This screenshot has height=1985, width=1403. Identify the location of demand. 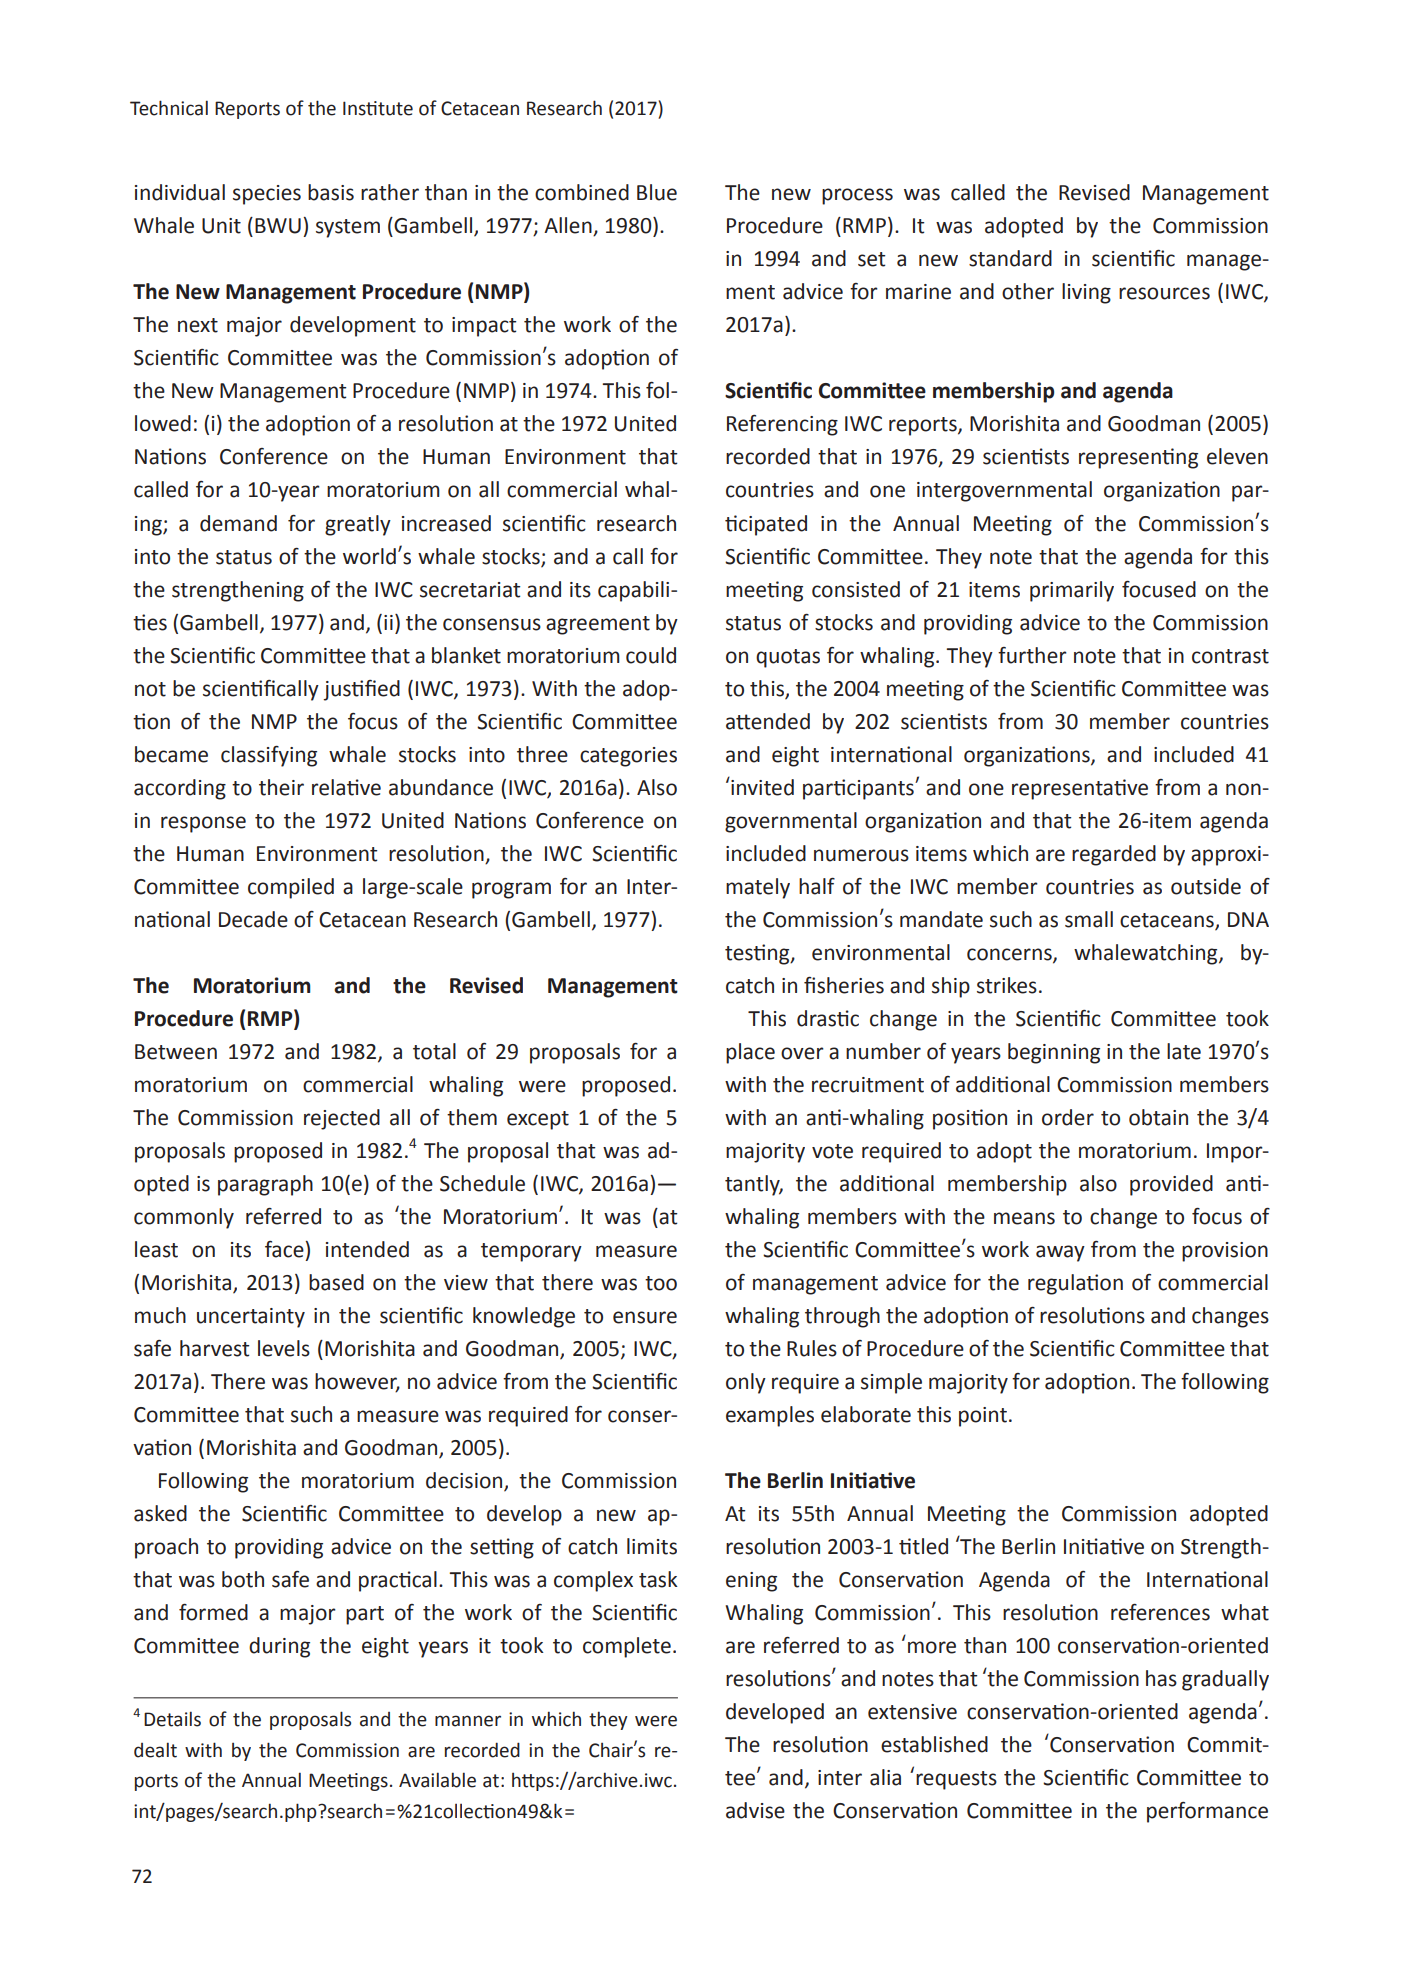
(238, 523).
